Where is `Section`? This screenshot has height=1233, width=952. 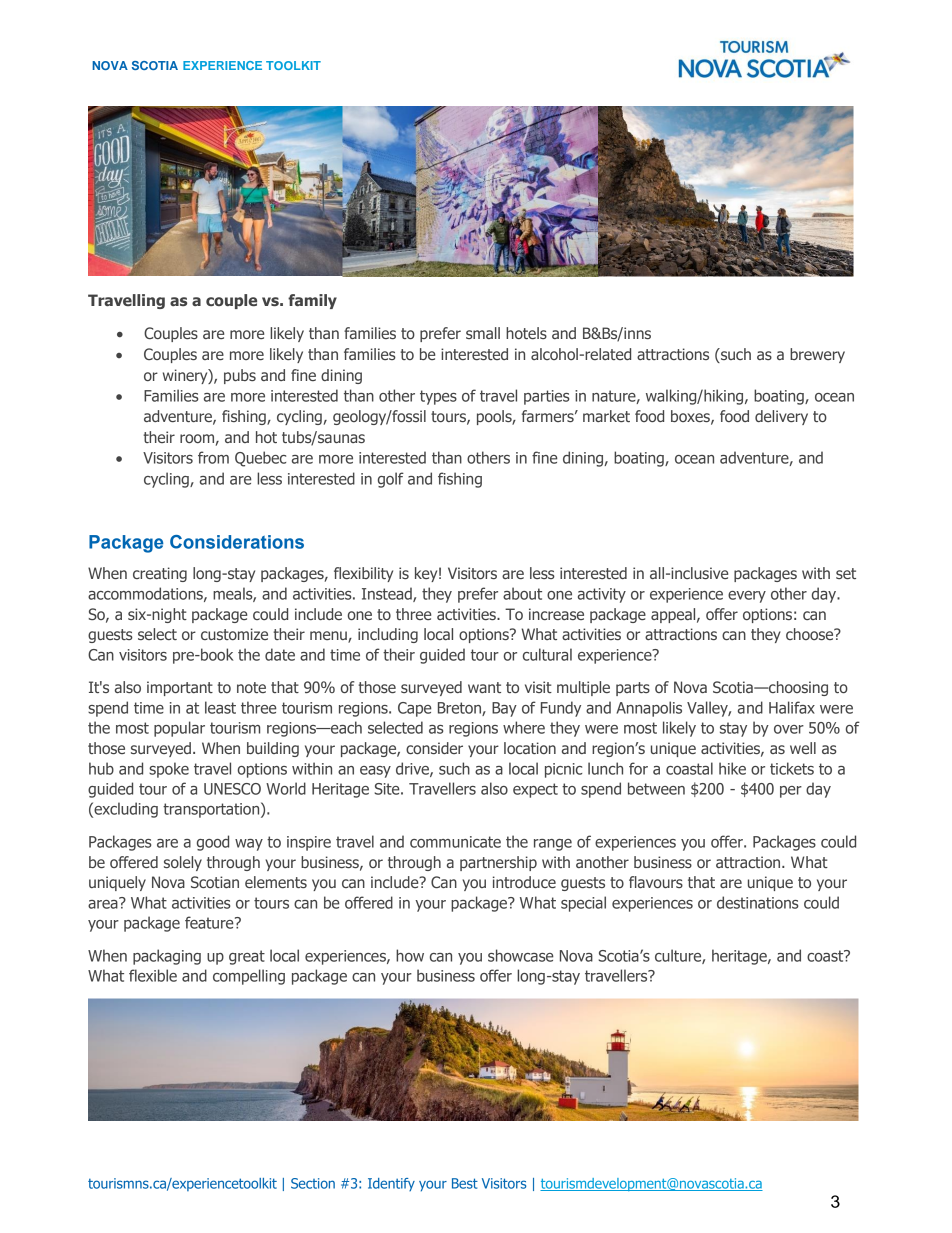 Section is located at coordinates (313, 1183).
